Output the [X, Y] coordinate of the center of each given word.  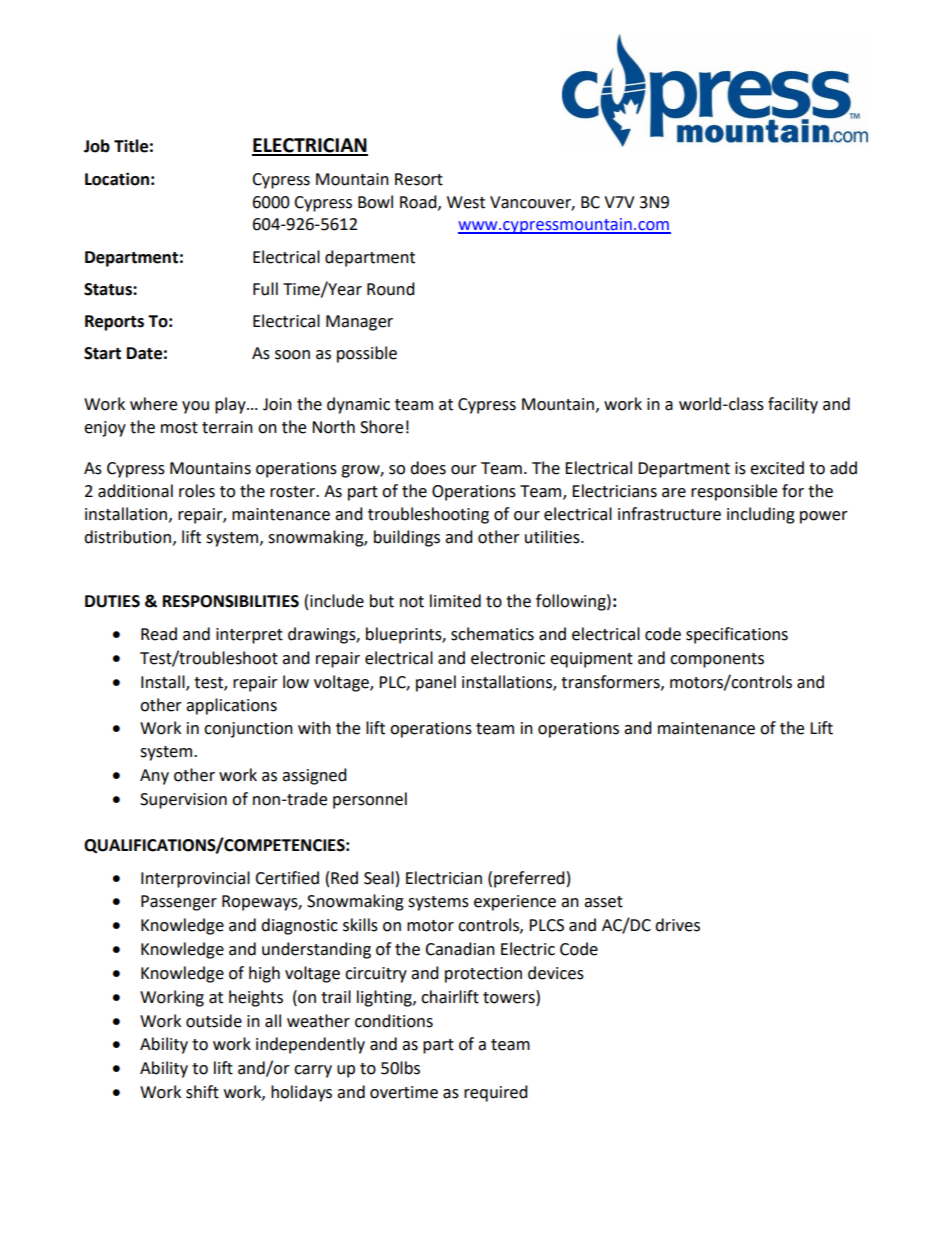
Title [131, 146]
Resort [419, 179]
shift [202, 1092]
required [496, 1093]
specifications [737, 635]
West [466, 202]
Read [159, 634]
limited [455, 601]
